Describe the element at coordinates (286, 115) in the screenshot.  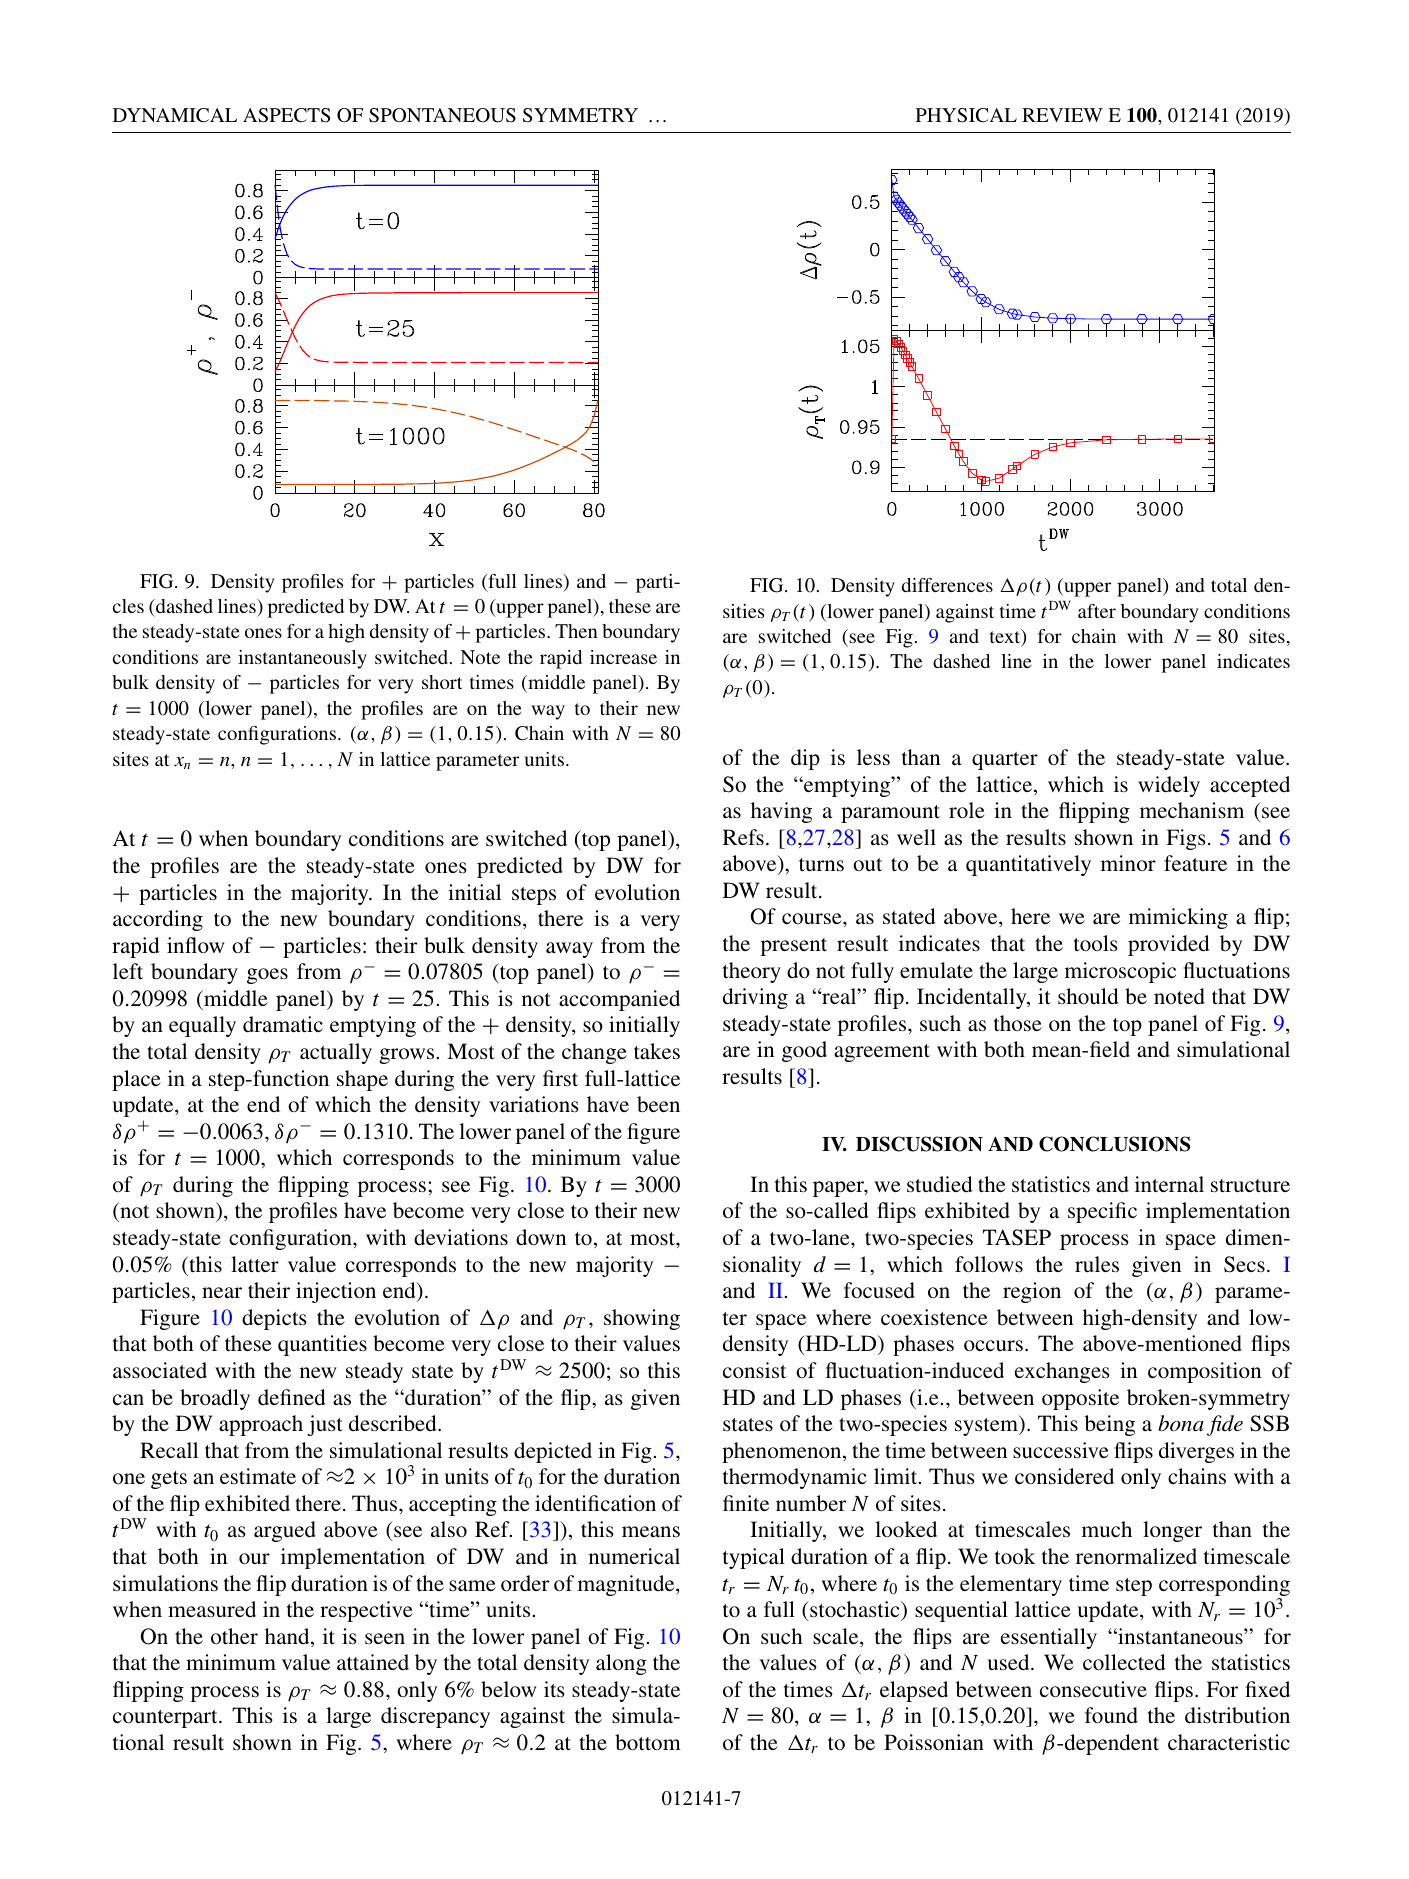
I see `ASPECTS` at that location.
